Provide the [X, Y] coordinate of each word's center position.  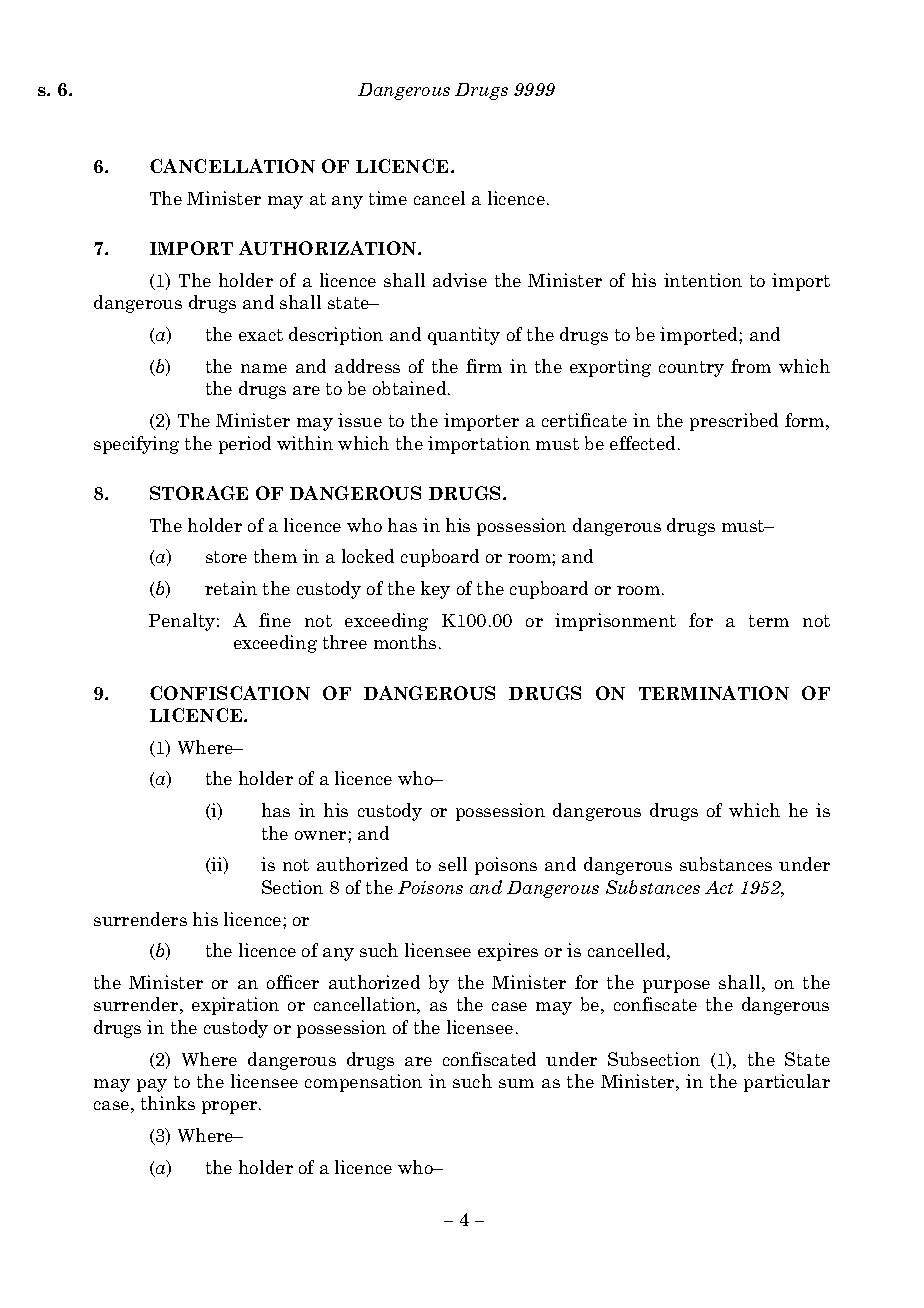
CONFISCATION [230, 693]
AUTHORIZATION [329, 248]
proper [231, 1107]
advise [460, 280]
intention [703, 280]
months [405, 642]
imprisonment [615, 622]
